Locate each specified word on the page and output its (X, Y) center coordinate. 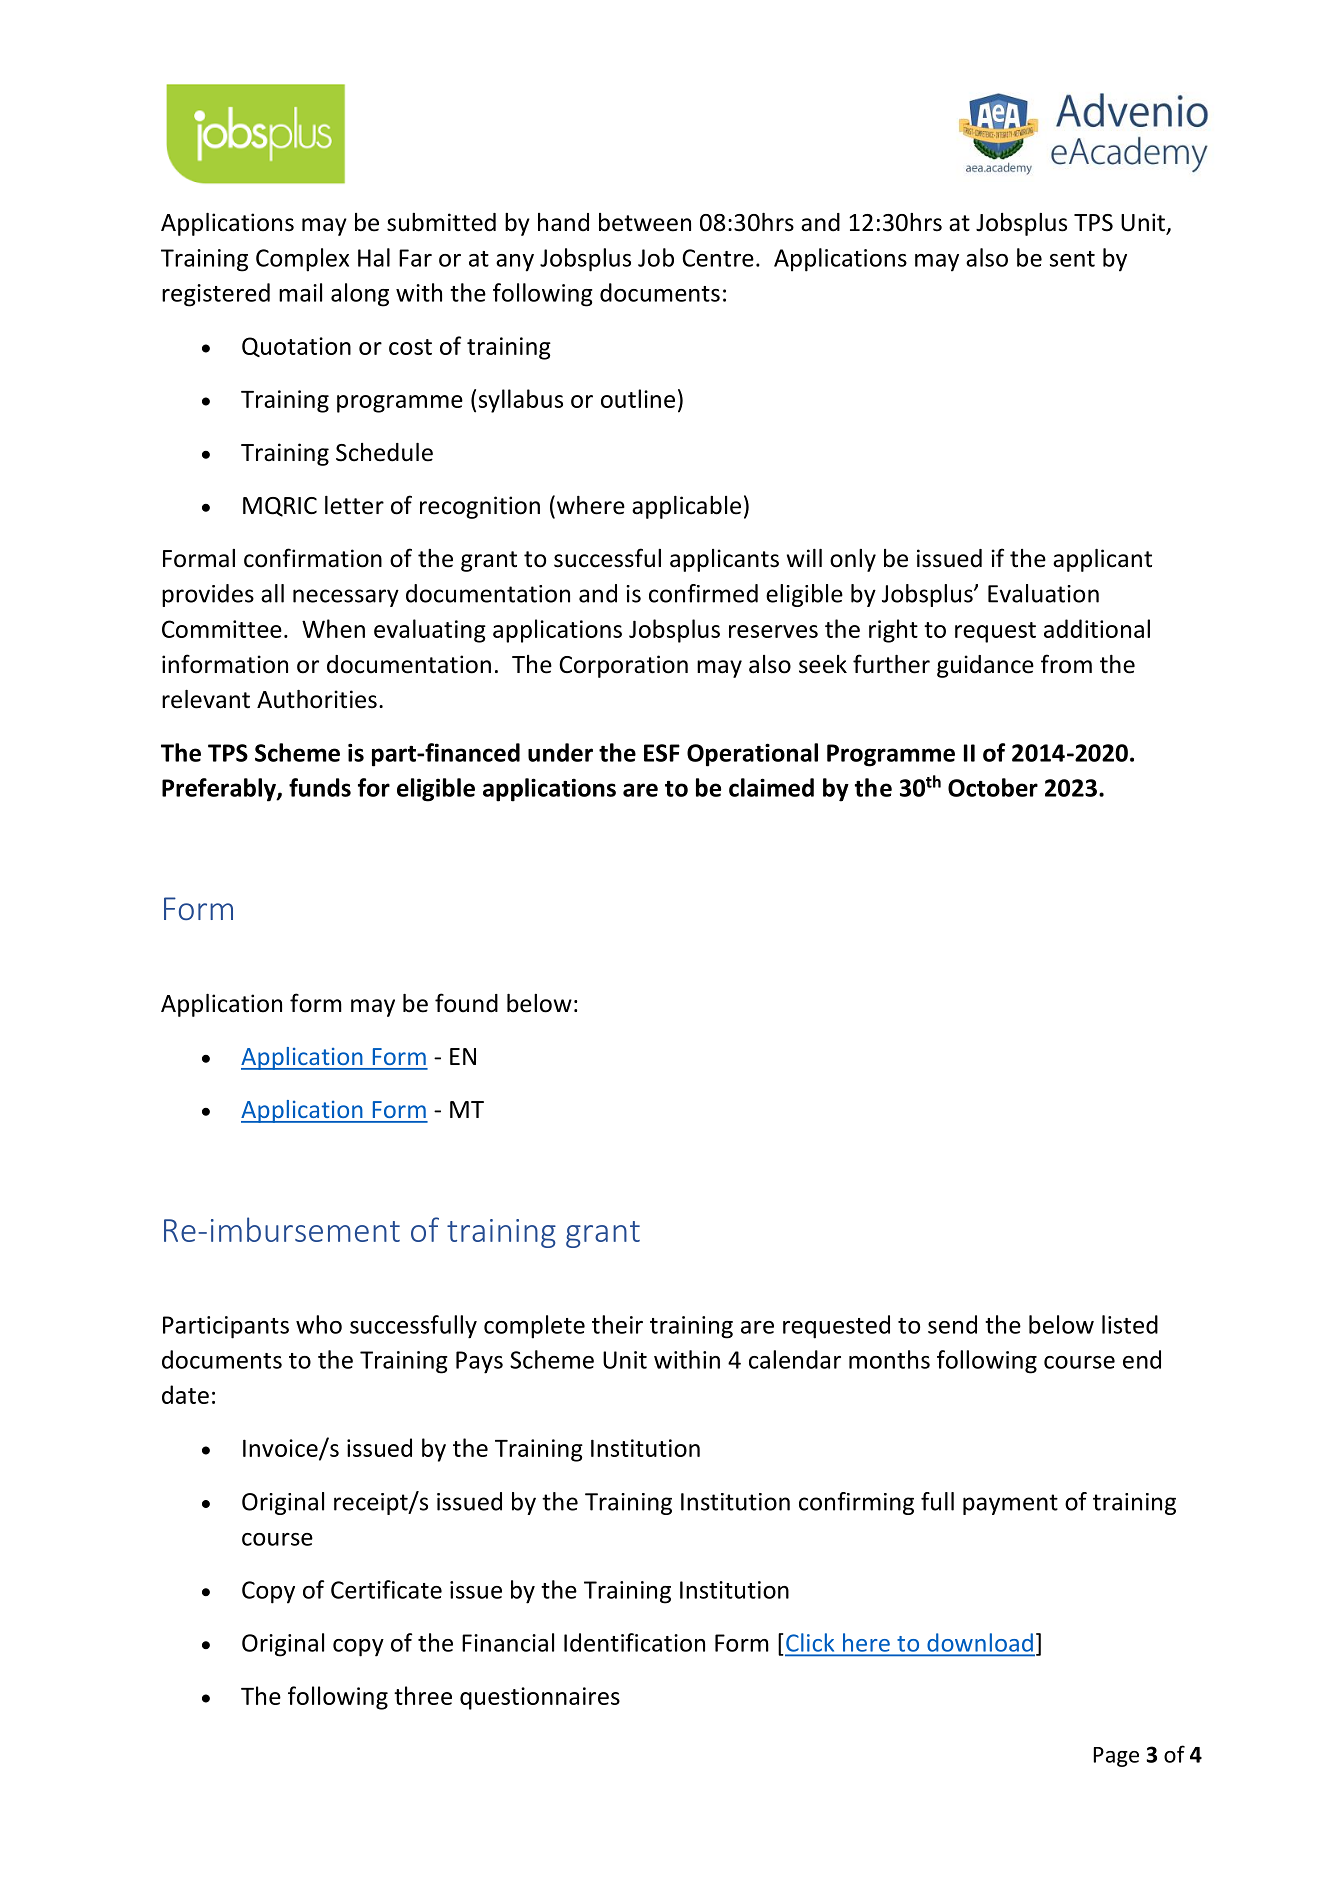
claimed (771, 787)
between (645, 222)
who (319, 1324)
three (423, 1695)
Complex (302, 260)
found (466, 1003)
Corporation (623, 666)
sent (1072, 259)
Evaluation (1043, 593)
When (333, 628)
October (993, 787)
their (617, 1324)
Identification (634, 1642)
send (952, 1324)
